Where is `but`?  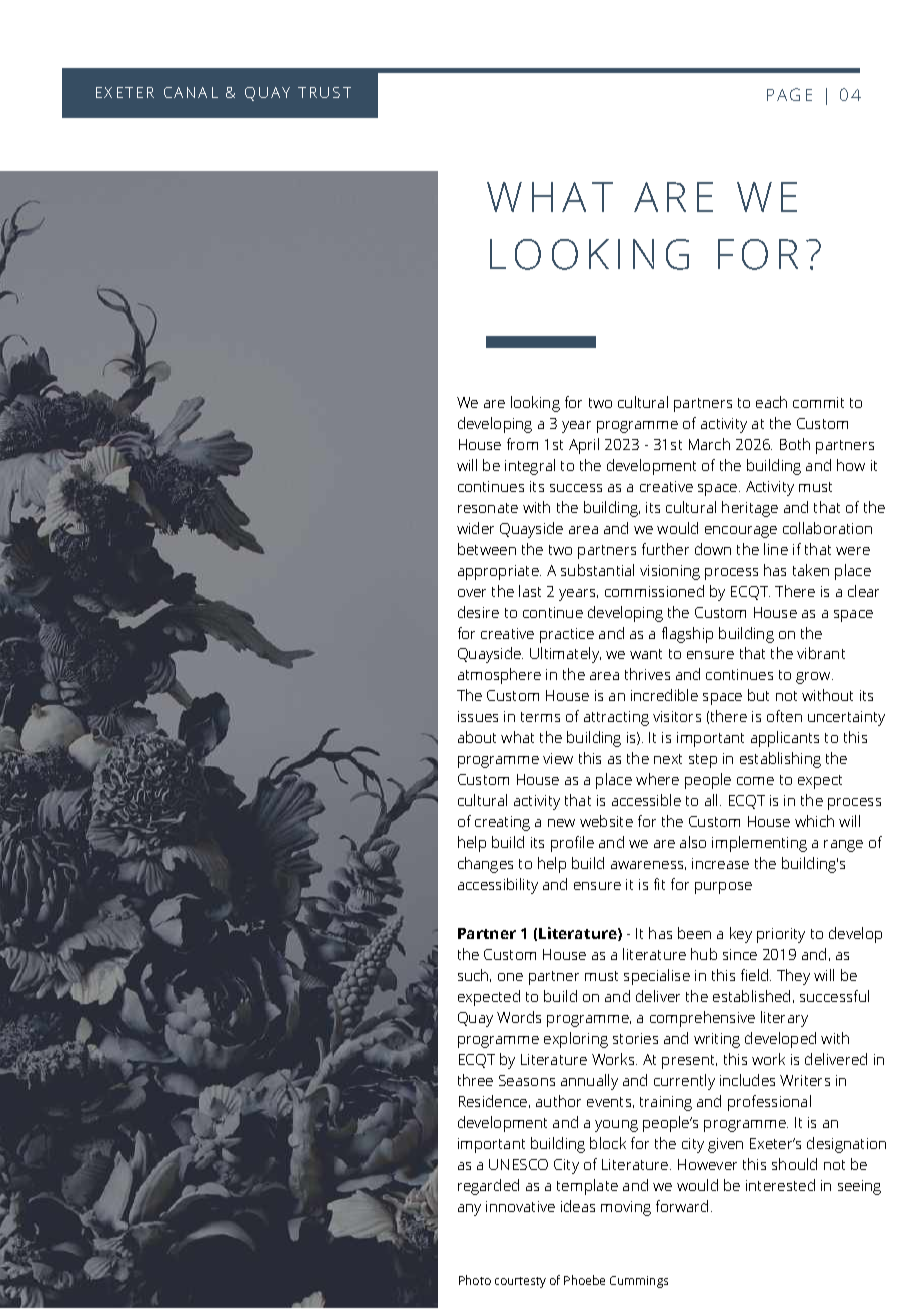
but is located at coordinates (758, 695).
